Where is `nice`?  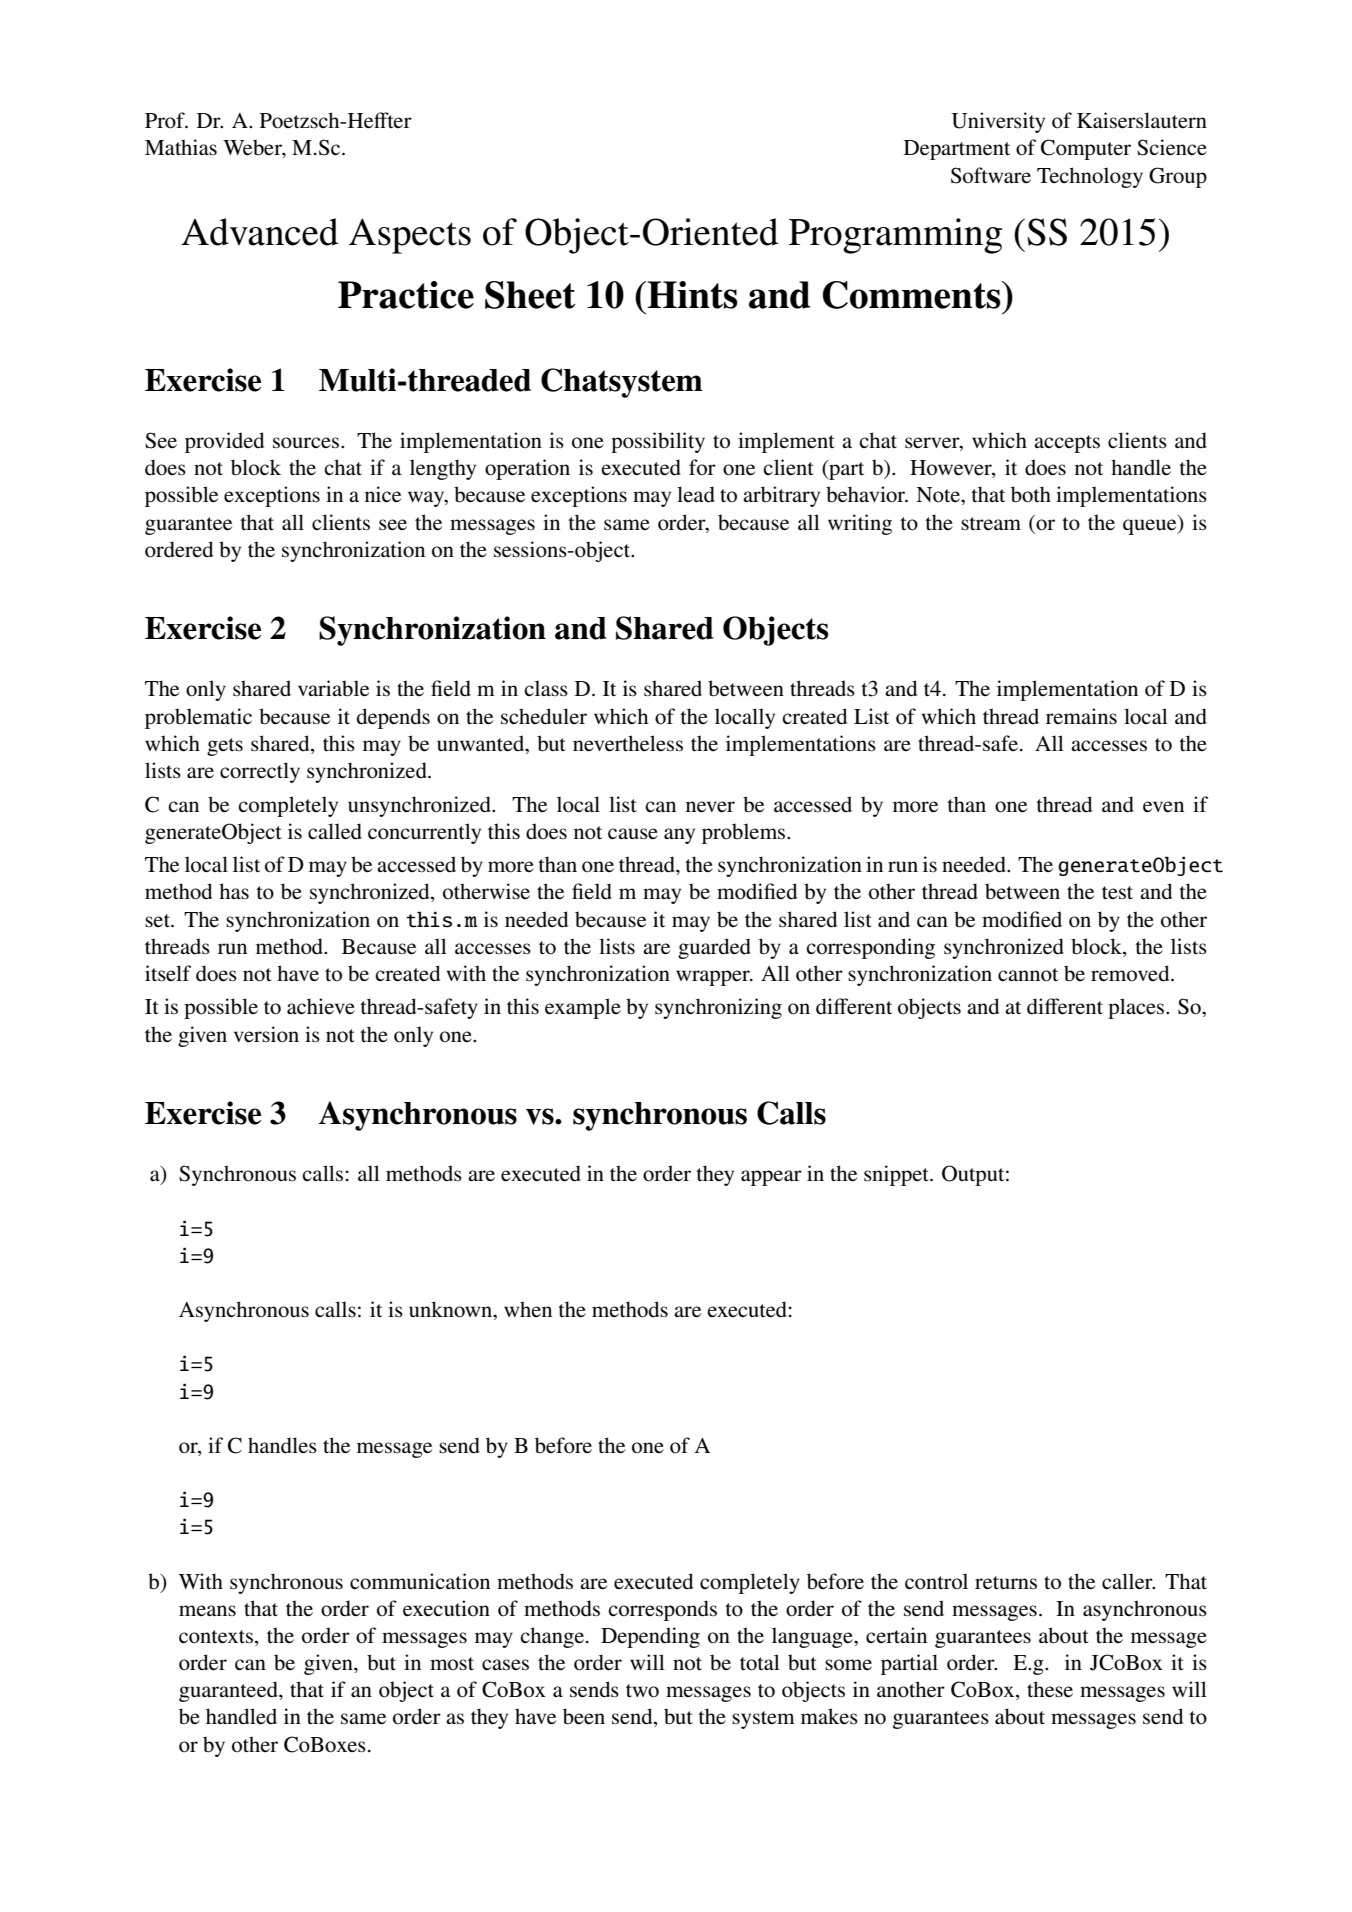 nice is located at coordinates (383, 494).
